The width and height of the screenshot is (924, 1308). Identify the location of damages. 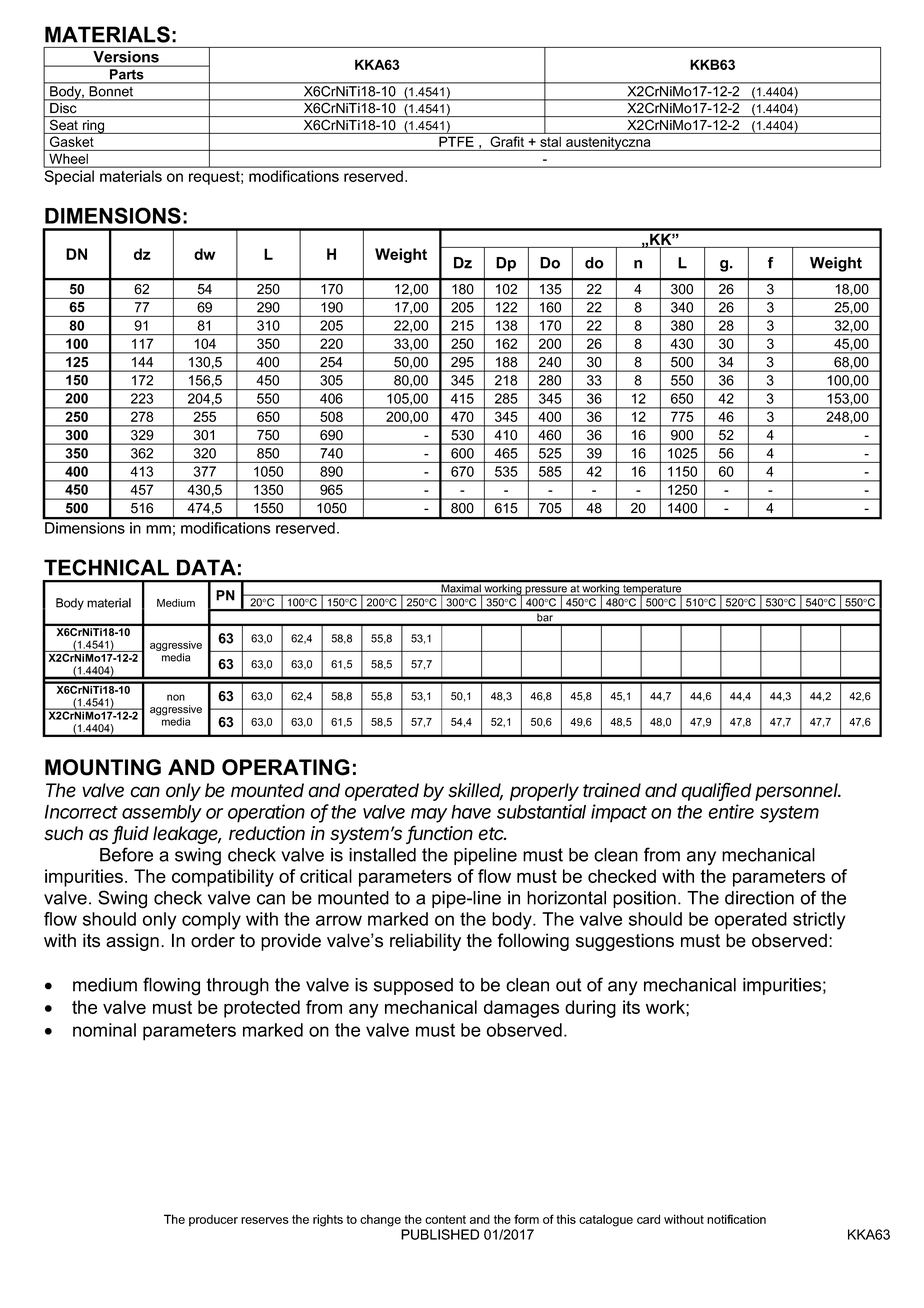
(521, 1009).
